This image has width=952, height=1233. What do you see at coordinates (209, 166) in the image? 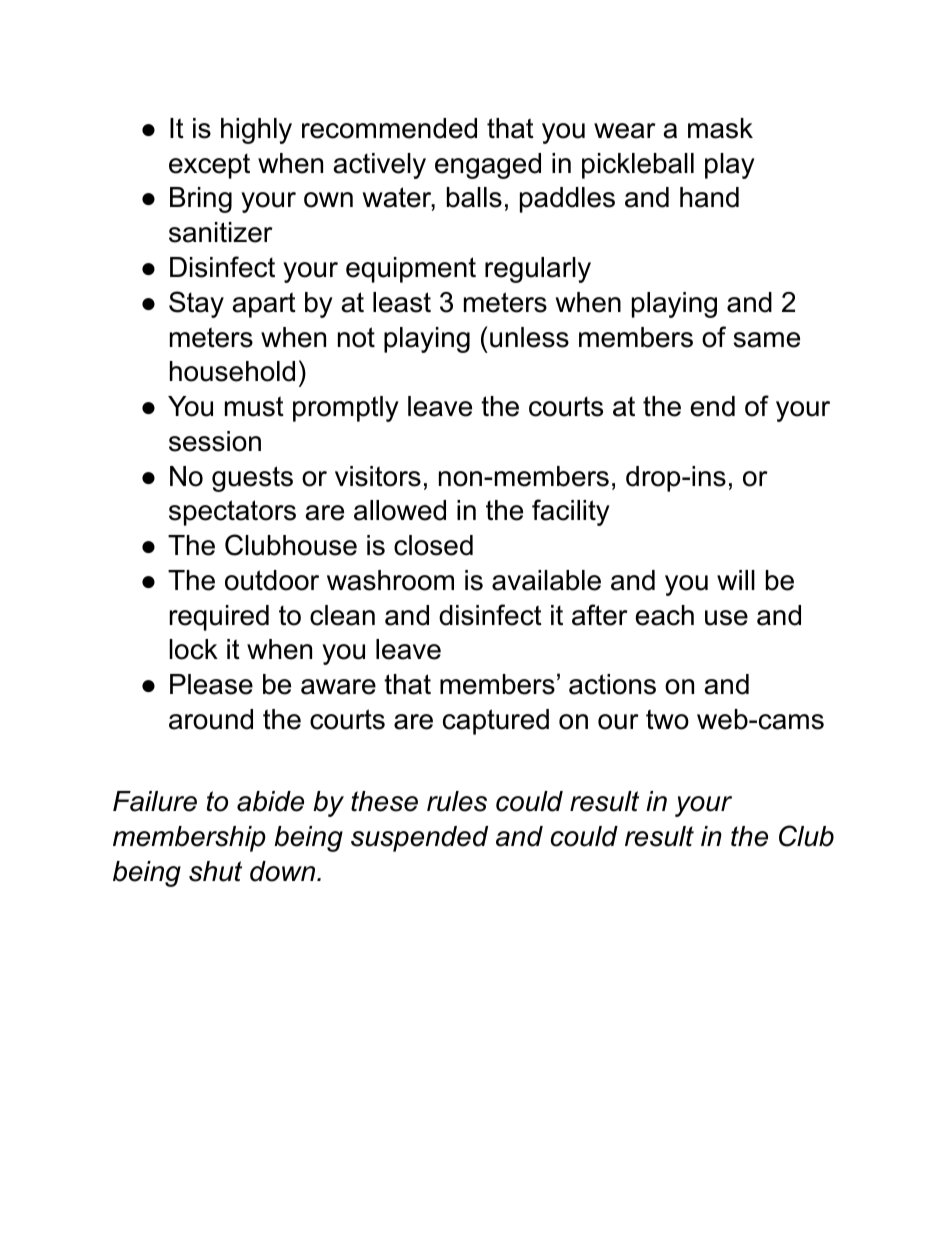
I see `except` at bounding box center [209, 166].
